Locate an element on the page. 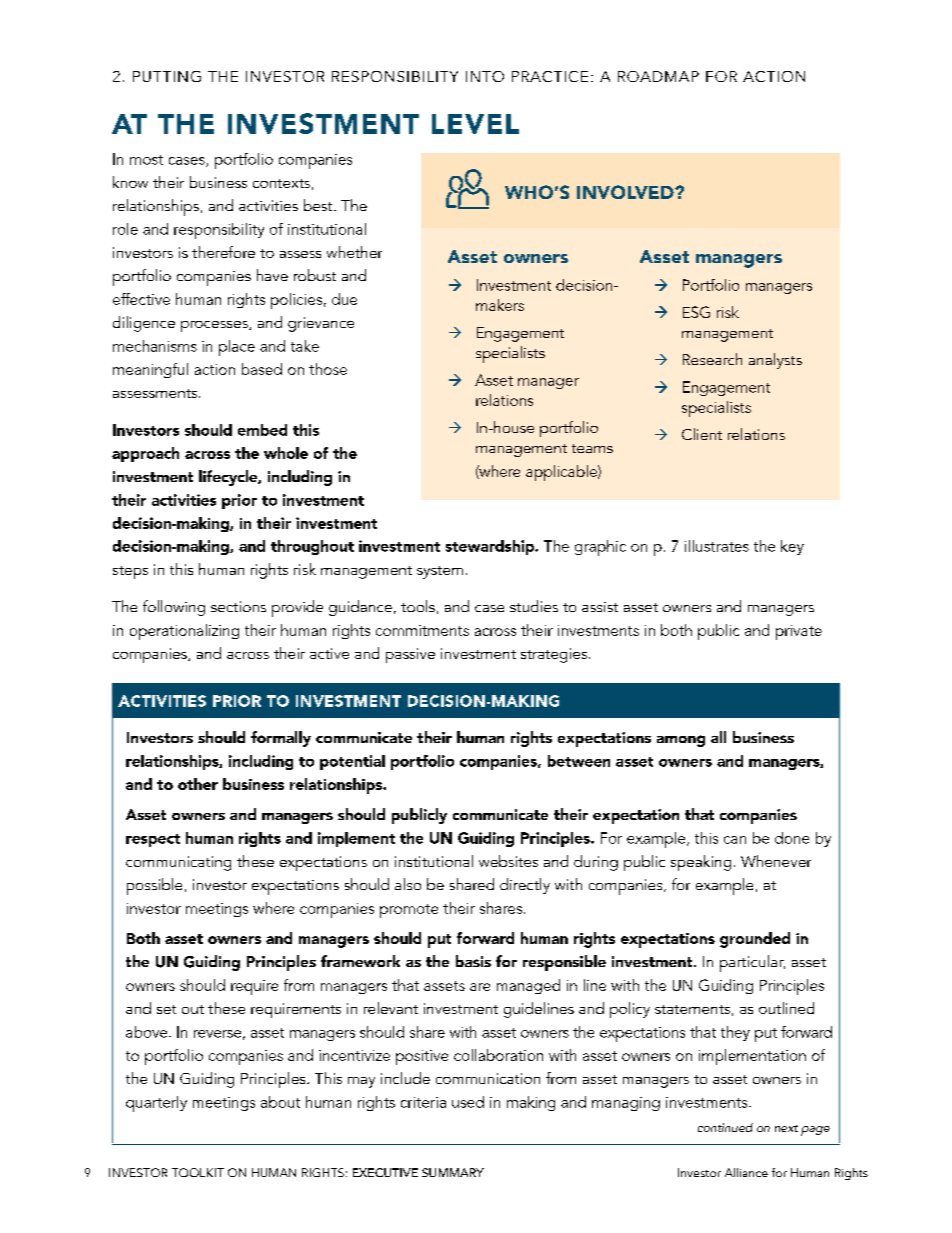 This document has width=952, height=1233. private is located at coordinates (799, 632).
